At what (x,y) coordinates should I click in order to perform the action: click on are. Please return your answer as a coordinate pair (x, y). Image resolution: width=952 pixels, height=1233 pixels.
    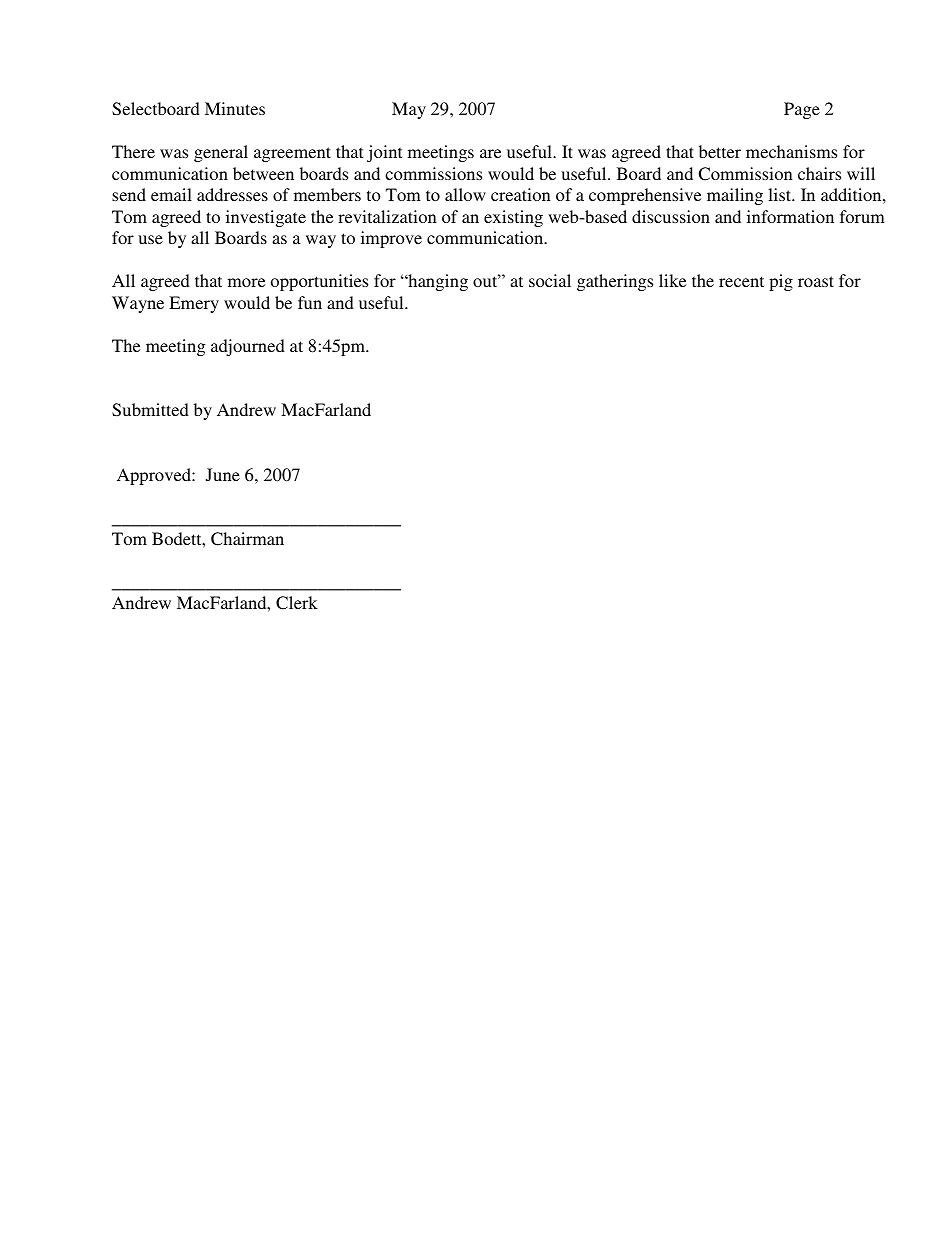
    Looking at the image, I should click on (490, 153).
